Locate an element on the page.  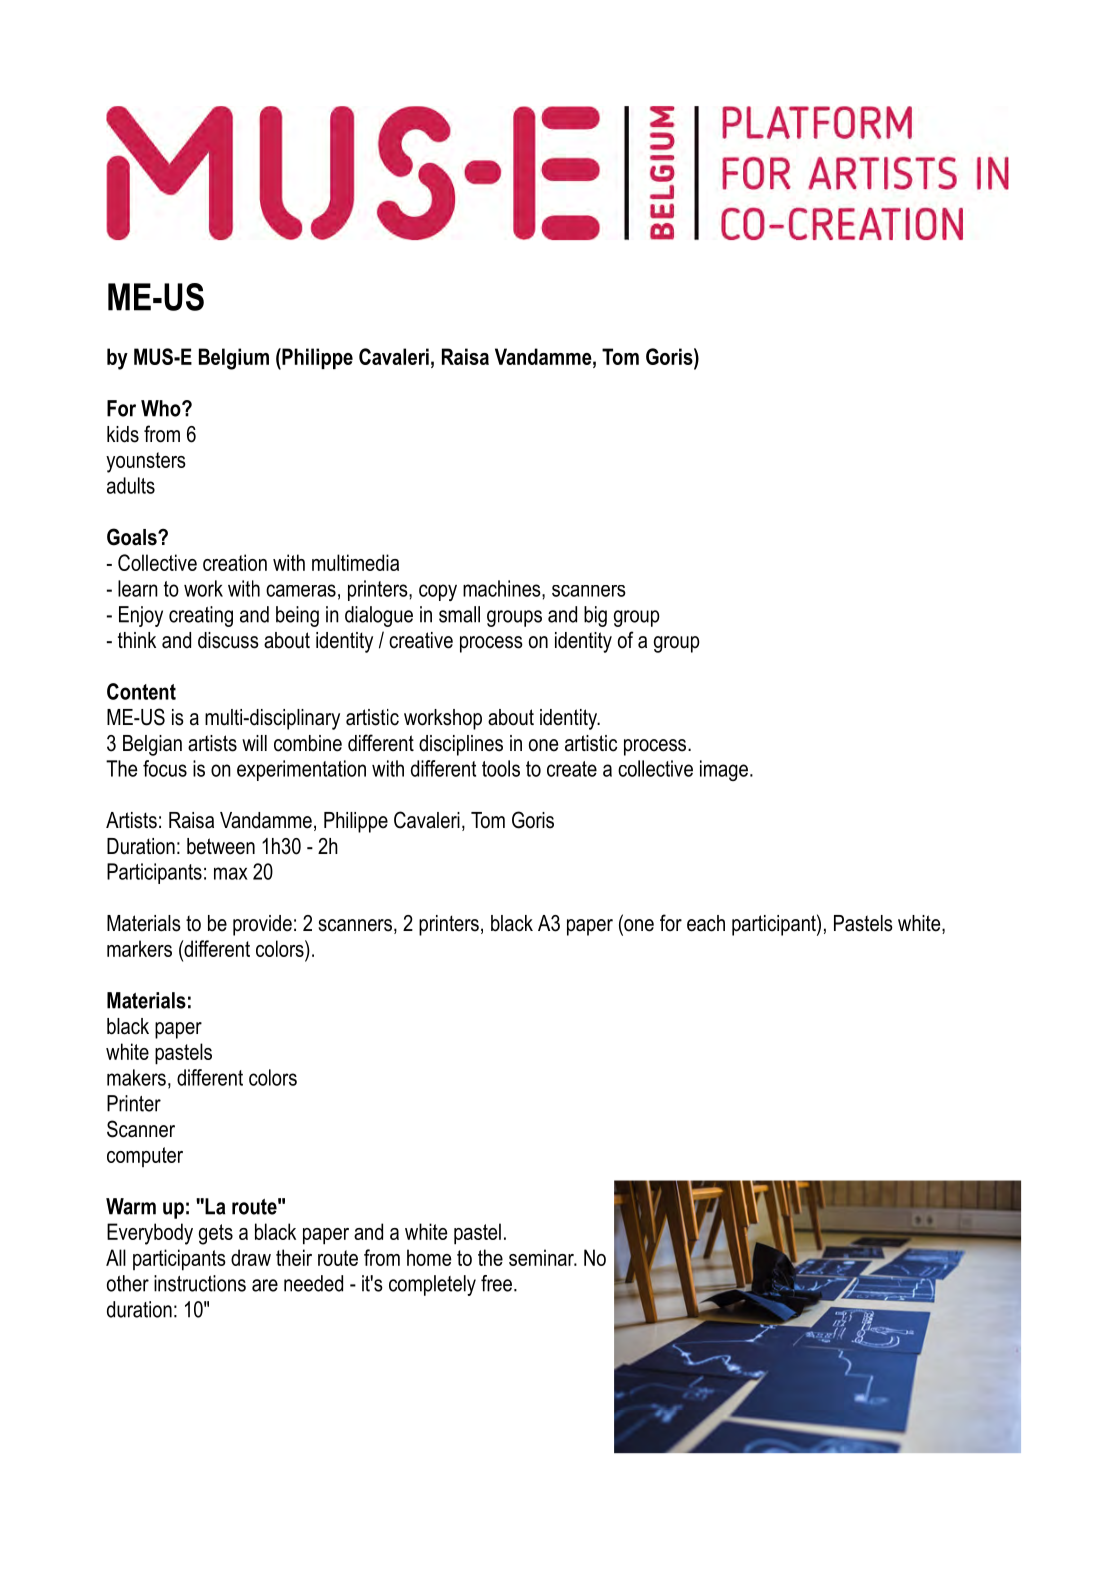
disciplines is located at coordinates (461, 745).
